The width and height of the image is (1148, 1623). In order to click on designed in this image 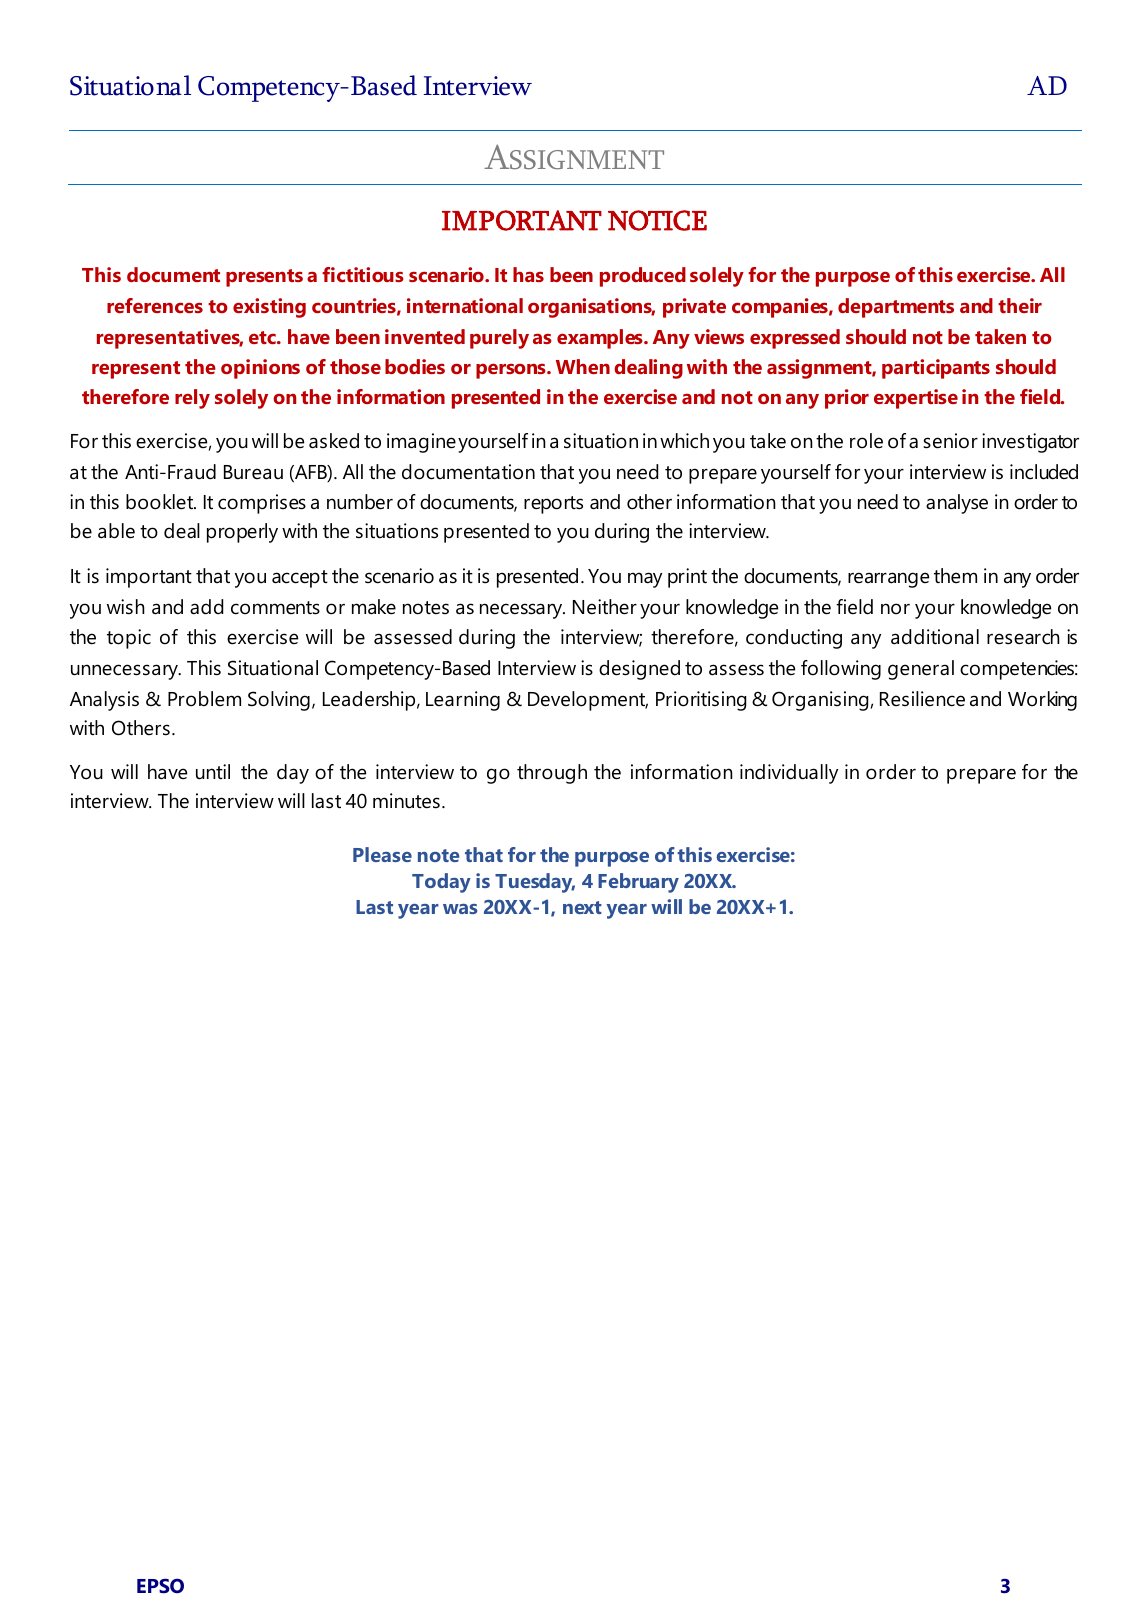, I will do `click(639, 670)`.
